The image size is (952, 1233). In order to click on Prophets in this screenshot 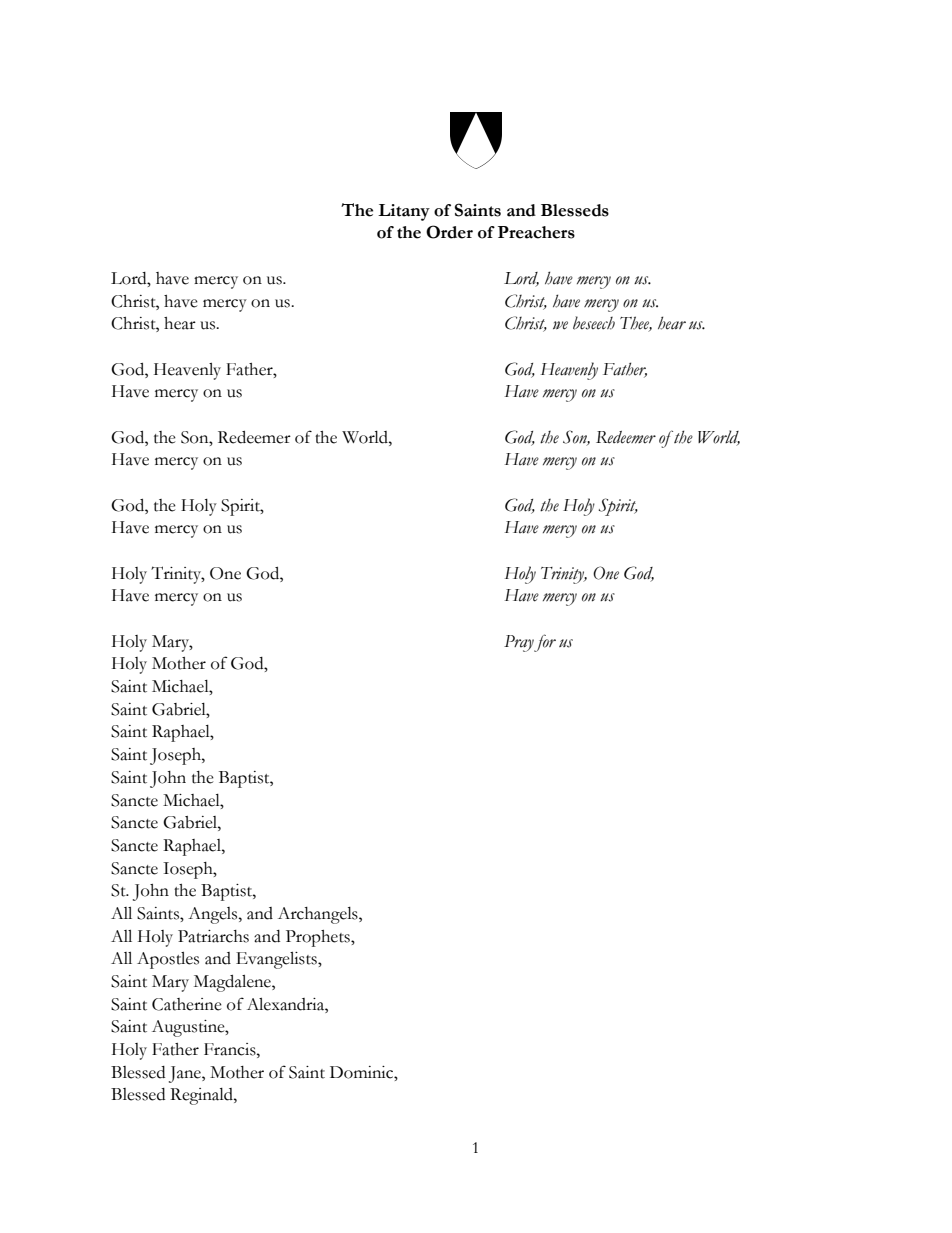, I will do `click(319, 938)`.
